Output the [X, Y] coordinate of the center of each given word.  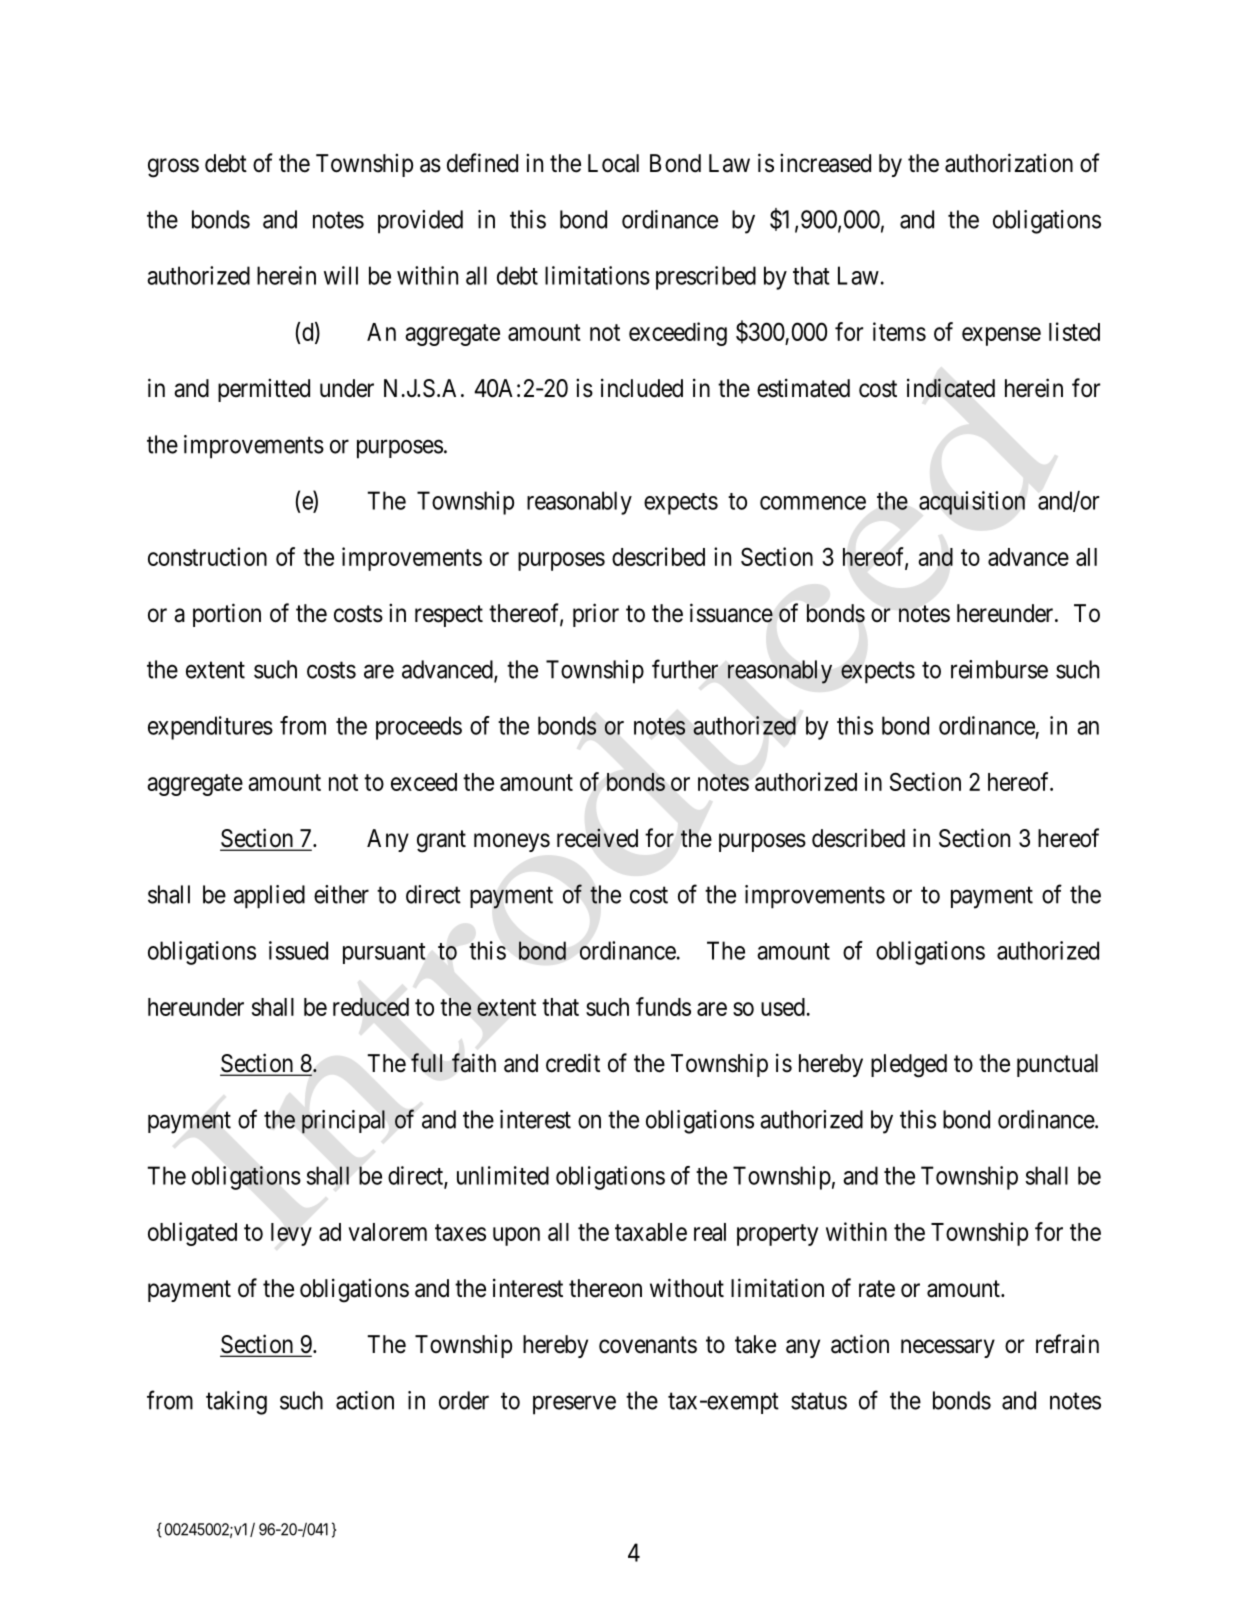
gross [173, 168]
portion [227, 615]
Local [613, 163]
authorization [1009, 163]
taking [236, 1403]
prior [596, 615]
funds [663, 1006]
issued [298, 950]
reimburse [999, 669]
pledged [909, 1066]
